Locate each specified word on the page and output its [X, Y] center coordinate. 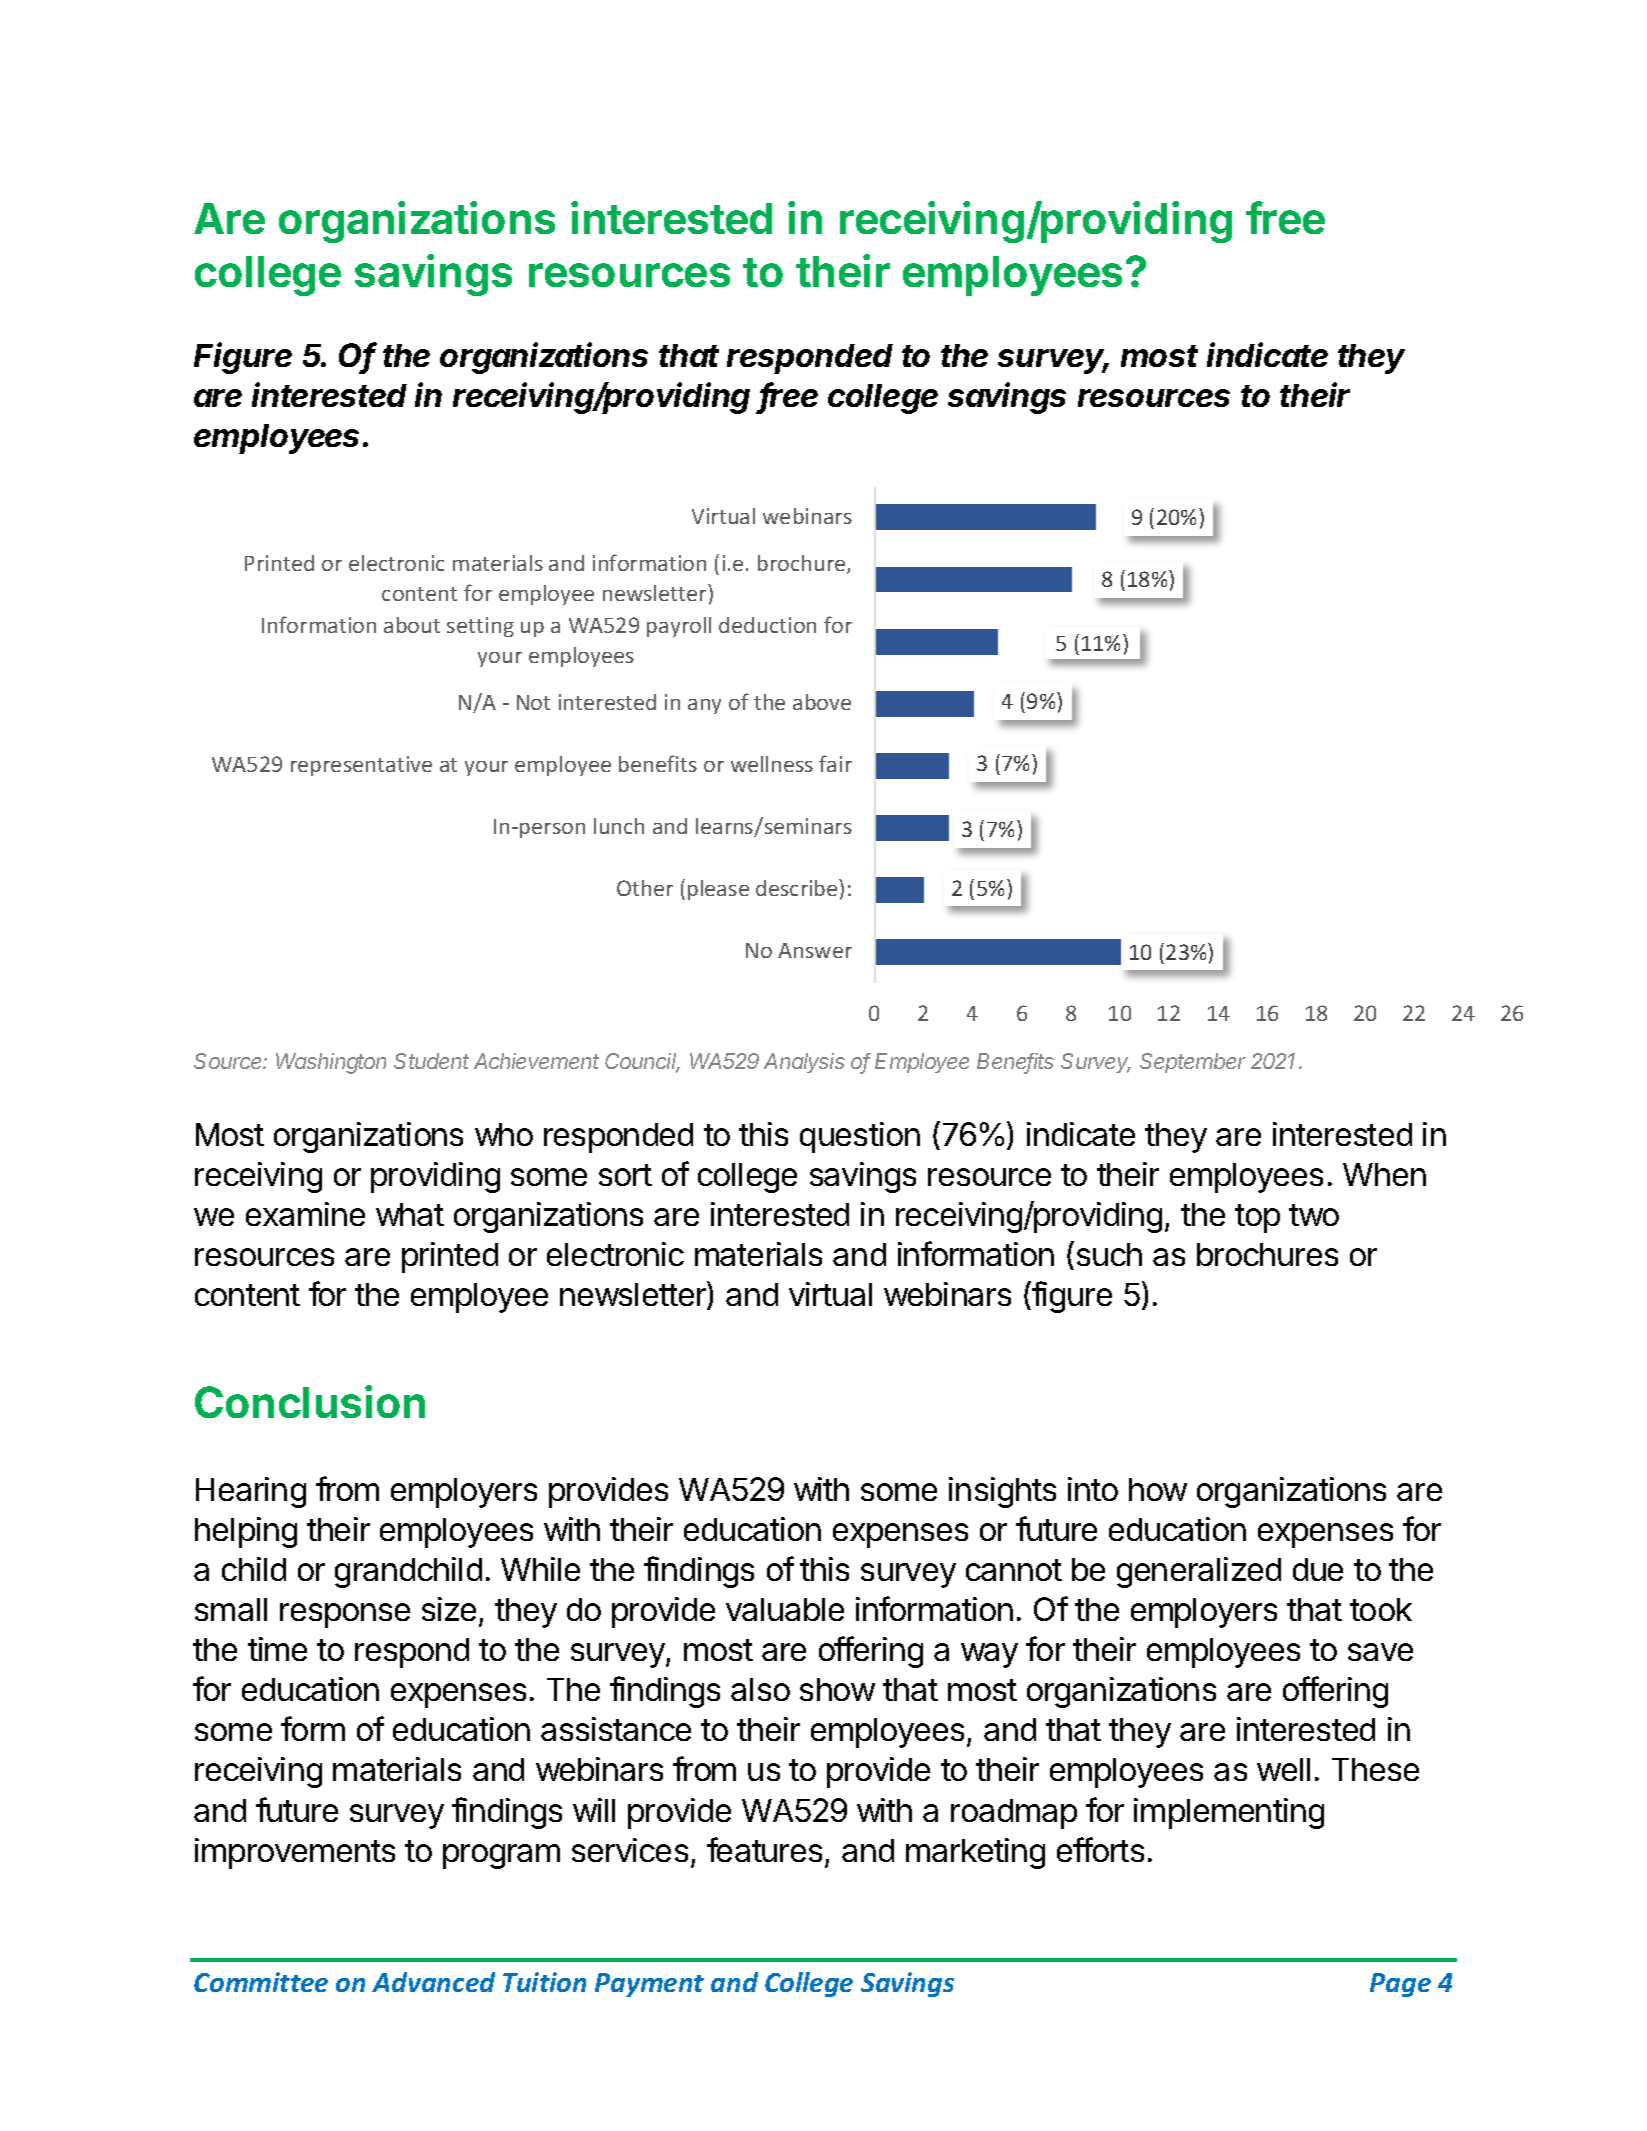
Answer [815, 950]
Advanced [433, 1982]
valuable [785, 1609]
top [1257, 1218]
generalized [1199, 1572]
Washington [331, 1063]
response [345, 1615]
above [822, 702]
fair [835, 763]
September [1193, 1063]
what [410, 1214]
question [860, 1137]
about [412, 625]
